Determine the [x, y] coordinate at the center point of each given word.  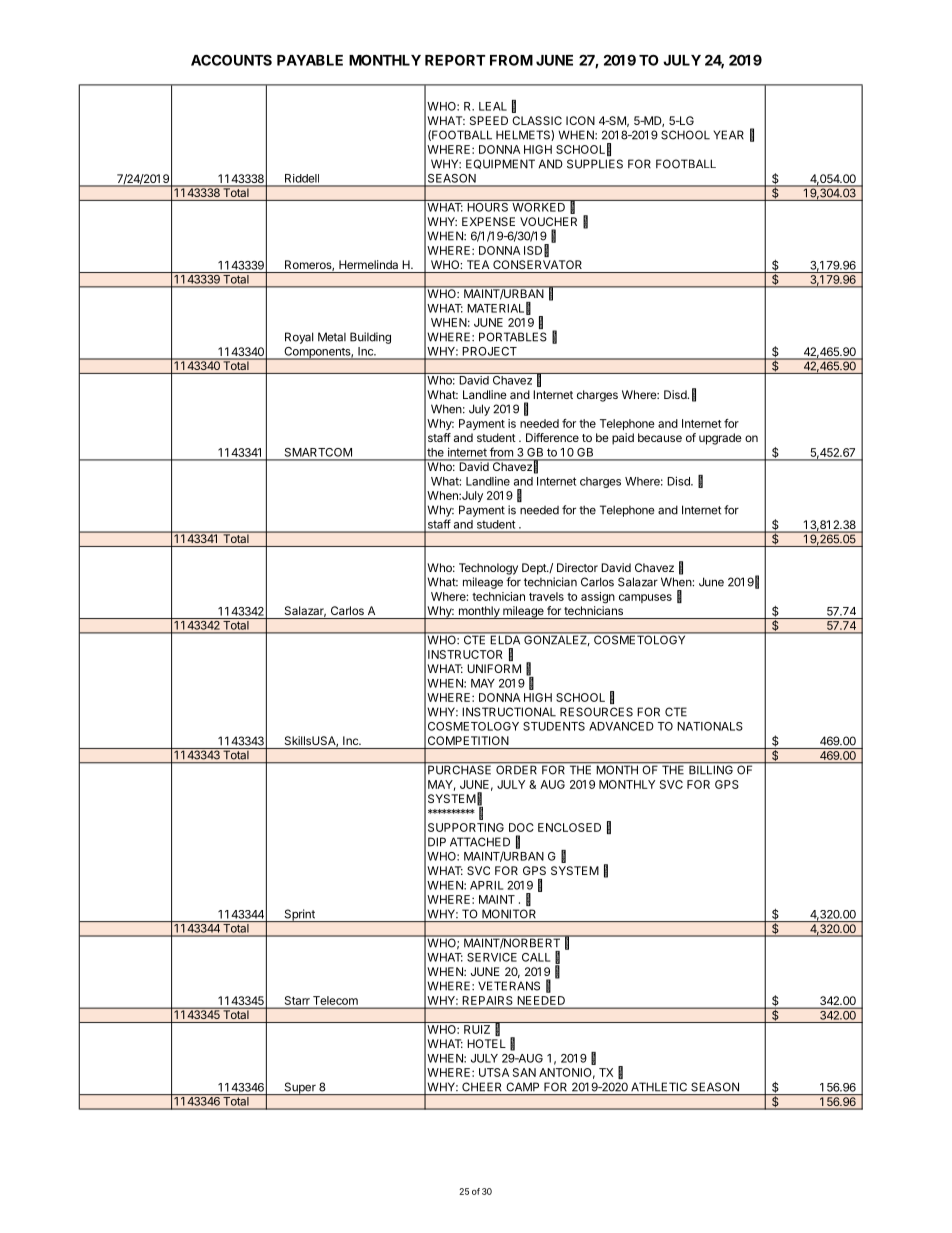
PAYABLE [310, 60]
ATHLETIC [659, 1087]
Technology [488, 569]
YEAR [728, 135]
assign [598, 598]
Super [300, 1088]
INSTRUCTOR [465, 654]
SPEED [489, 120]
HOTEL [486, 1043]
